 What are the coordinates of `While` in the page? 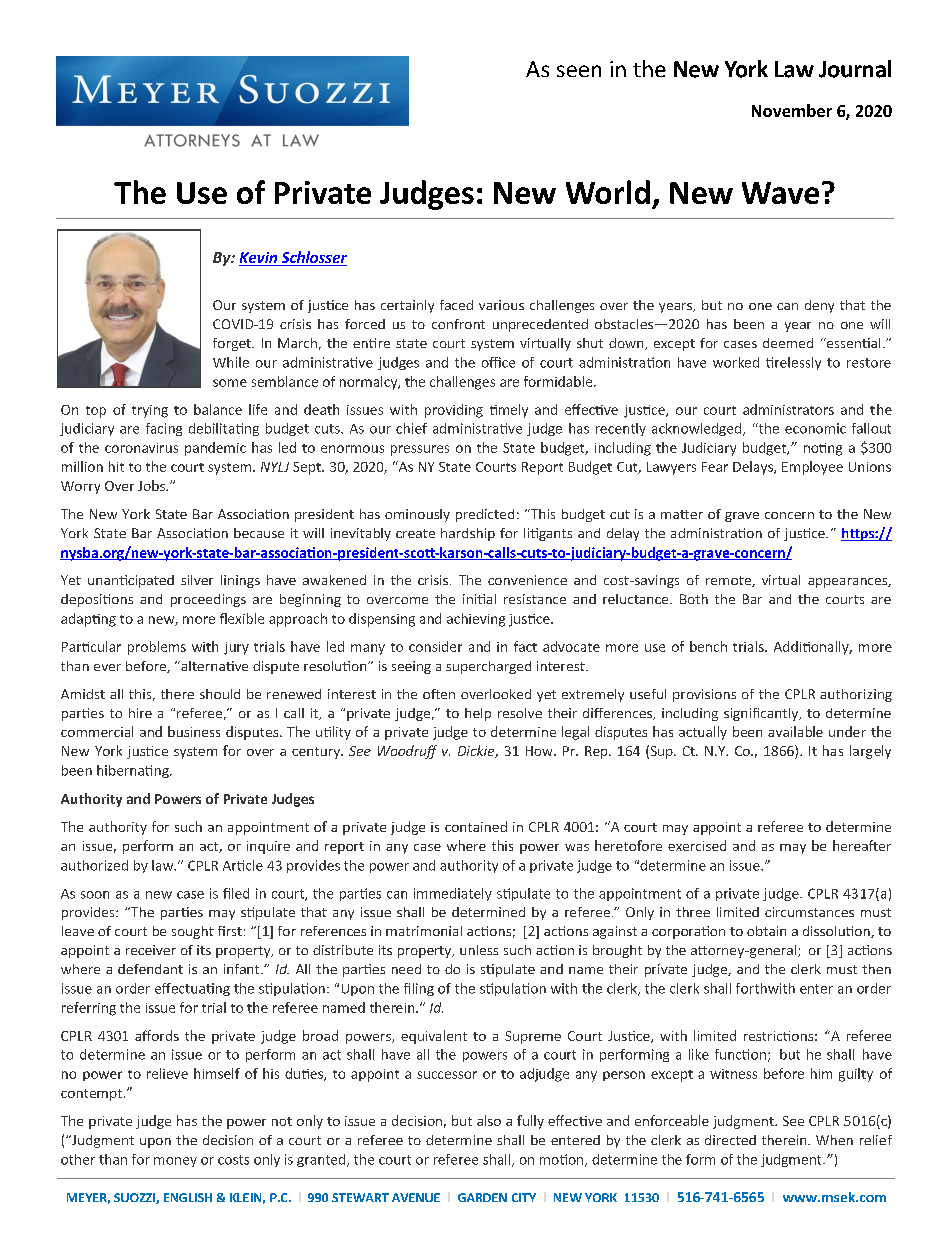 It's located at (231, 362).
